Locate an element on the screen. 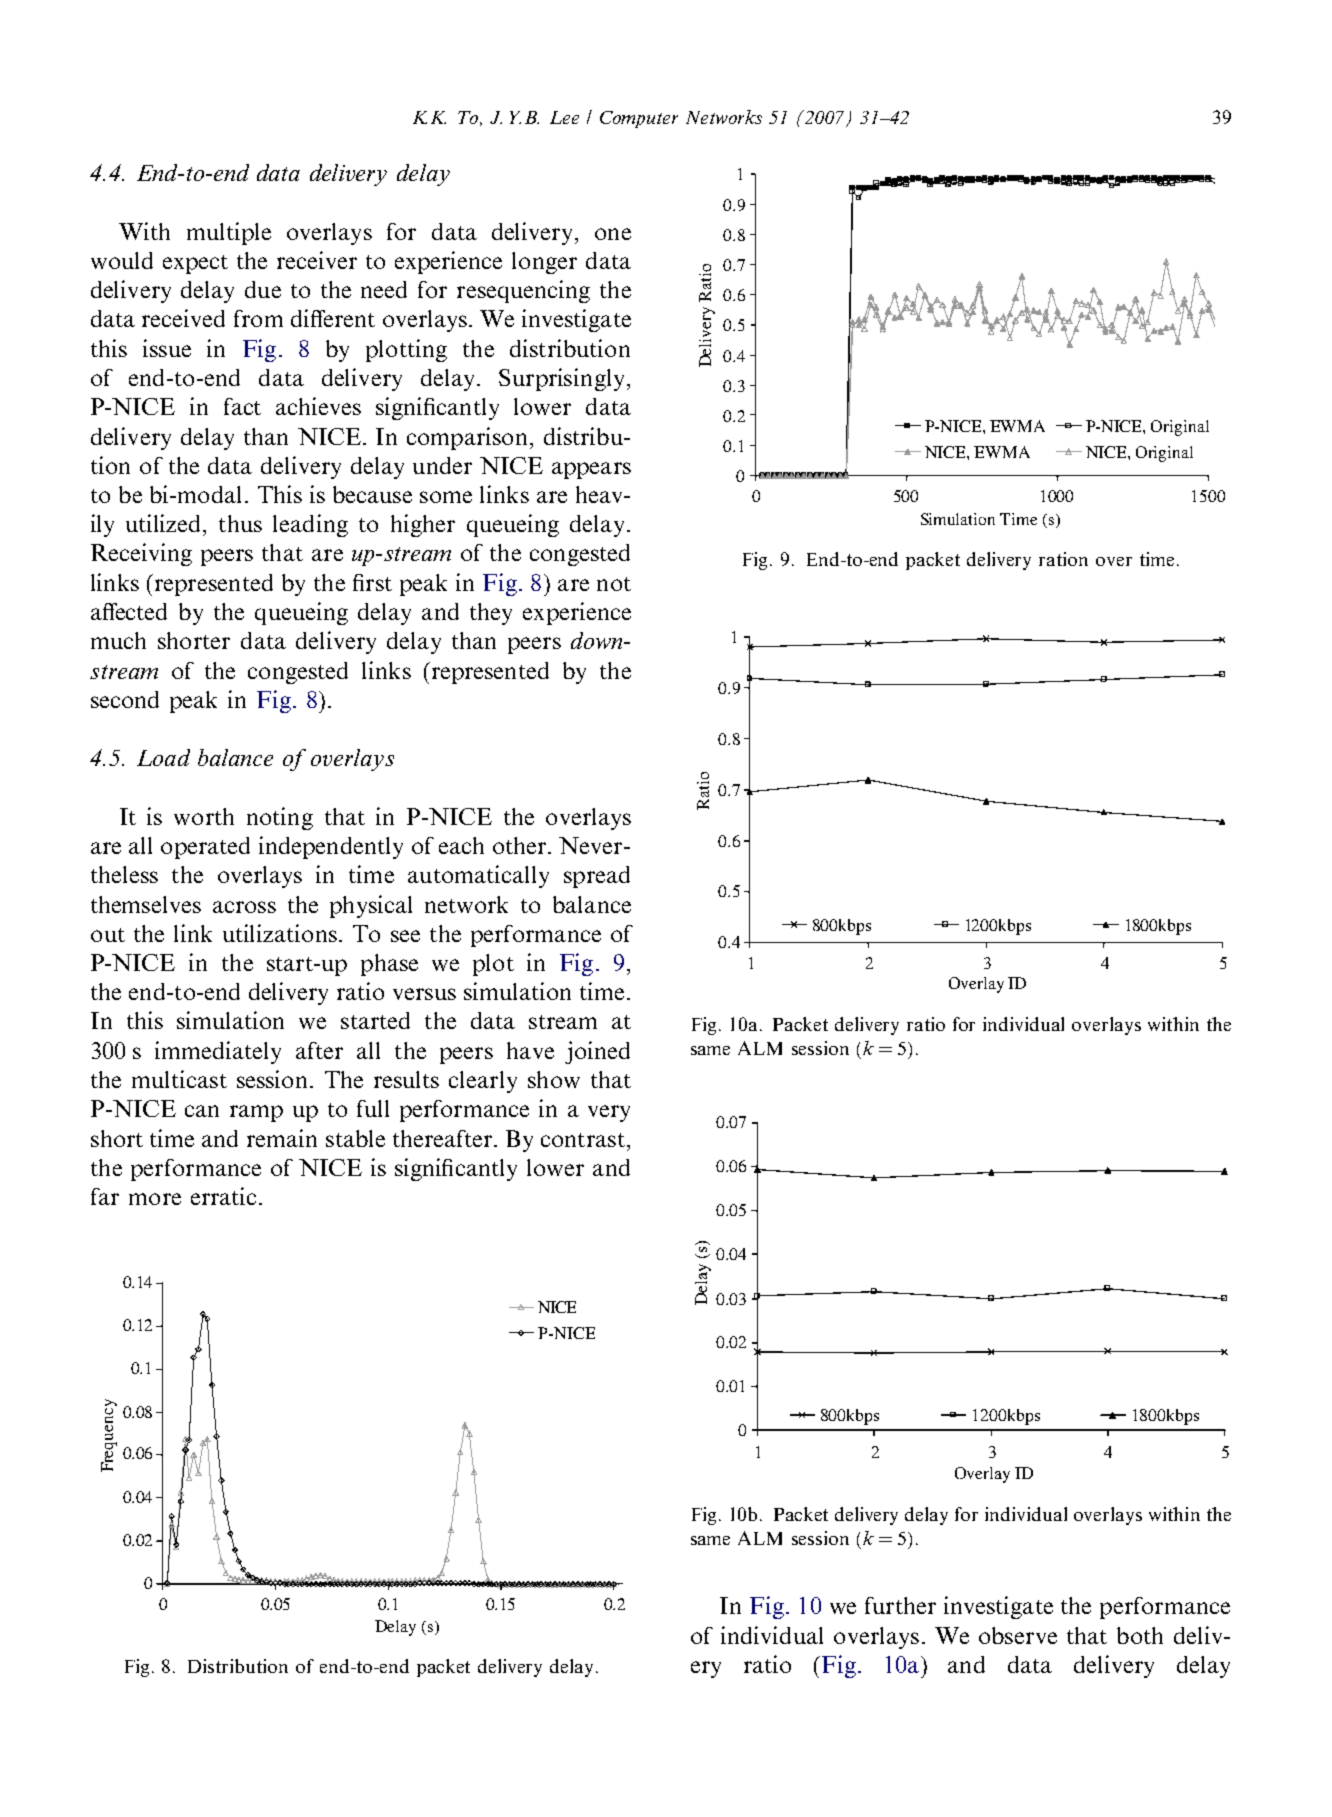  appears is located at coordinates (591, 470).
